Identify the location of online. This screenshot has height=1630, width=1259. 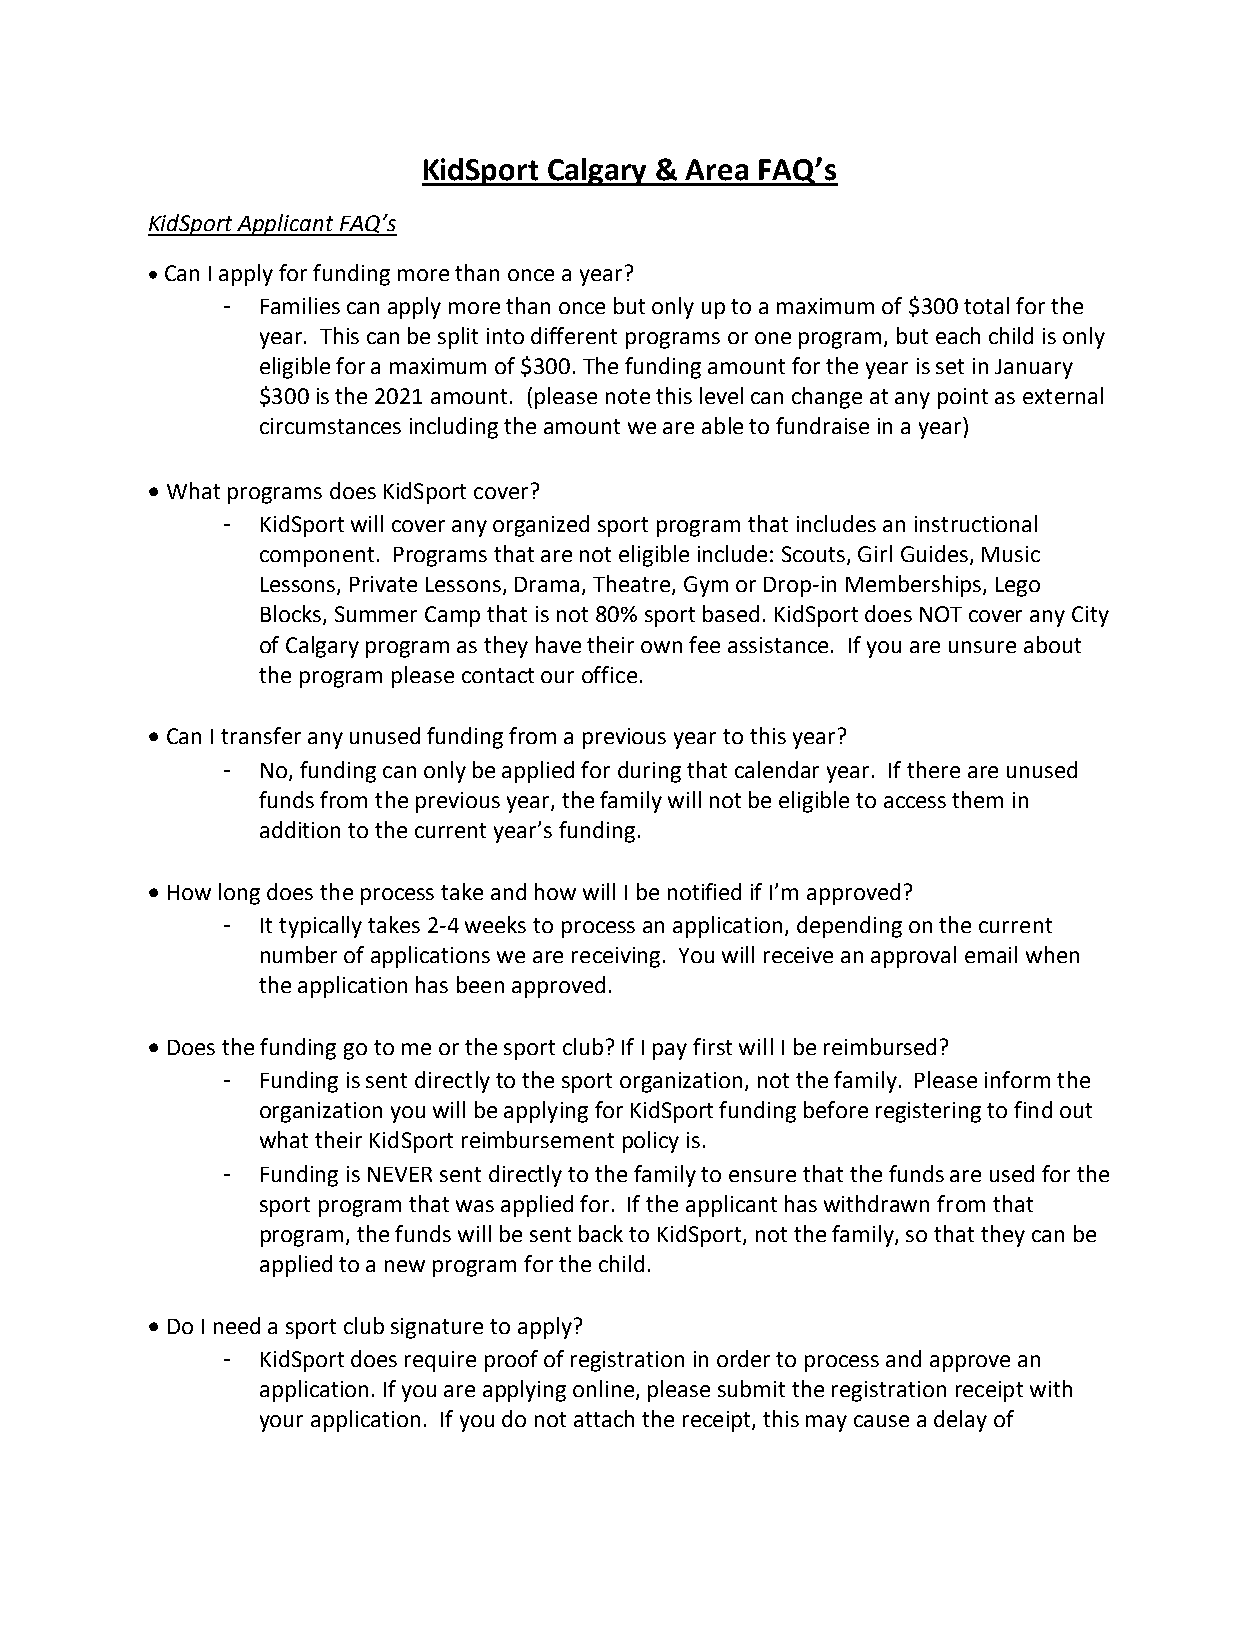
(605, 1390).
